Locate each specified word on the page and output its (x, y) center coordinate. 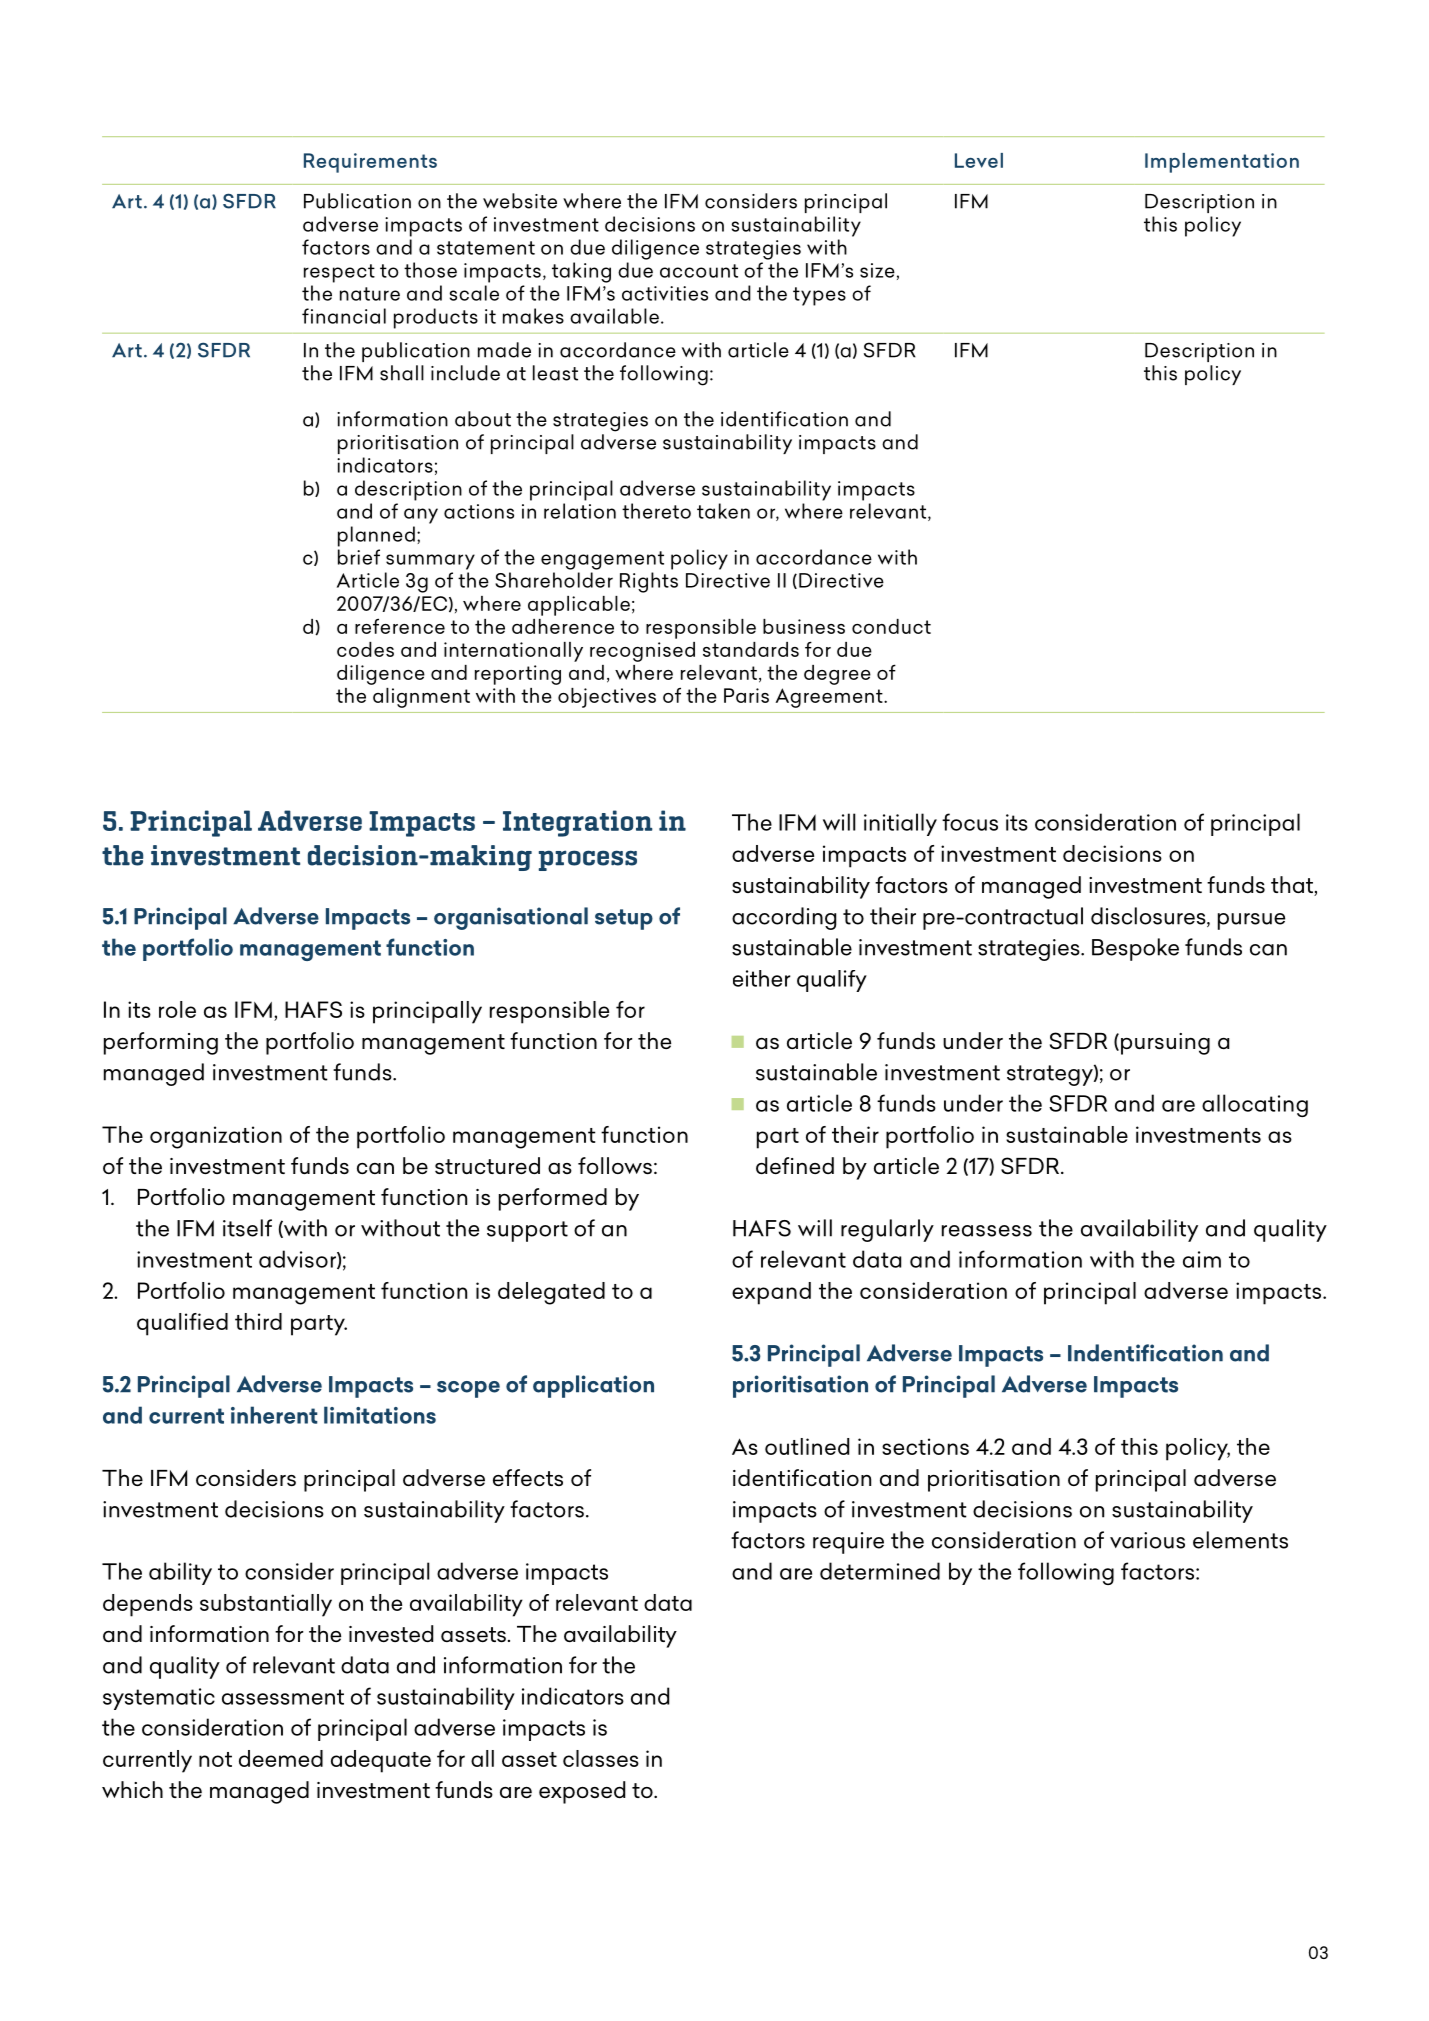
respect (339, 273)
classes (601, 1758)
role (177, 1009)
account (699, 271)
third (258, 1321)
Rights (649, 582)
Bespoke (1135, 949)
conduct (891, 626)
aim (1202, 1259)
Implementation (1222, 163)
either (761, 978)
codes (365, 649)
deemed (281, 1758)
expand (771, 1293)
